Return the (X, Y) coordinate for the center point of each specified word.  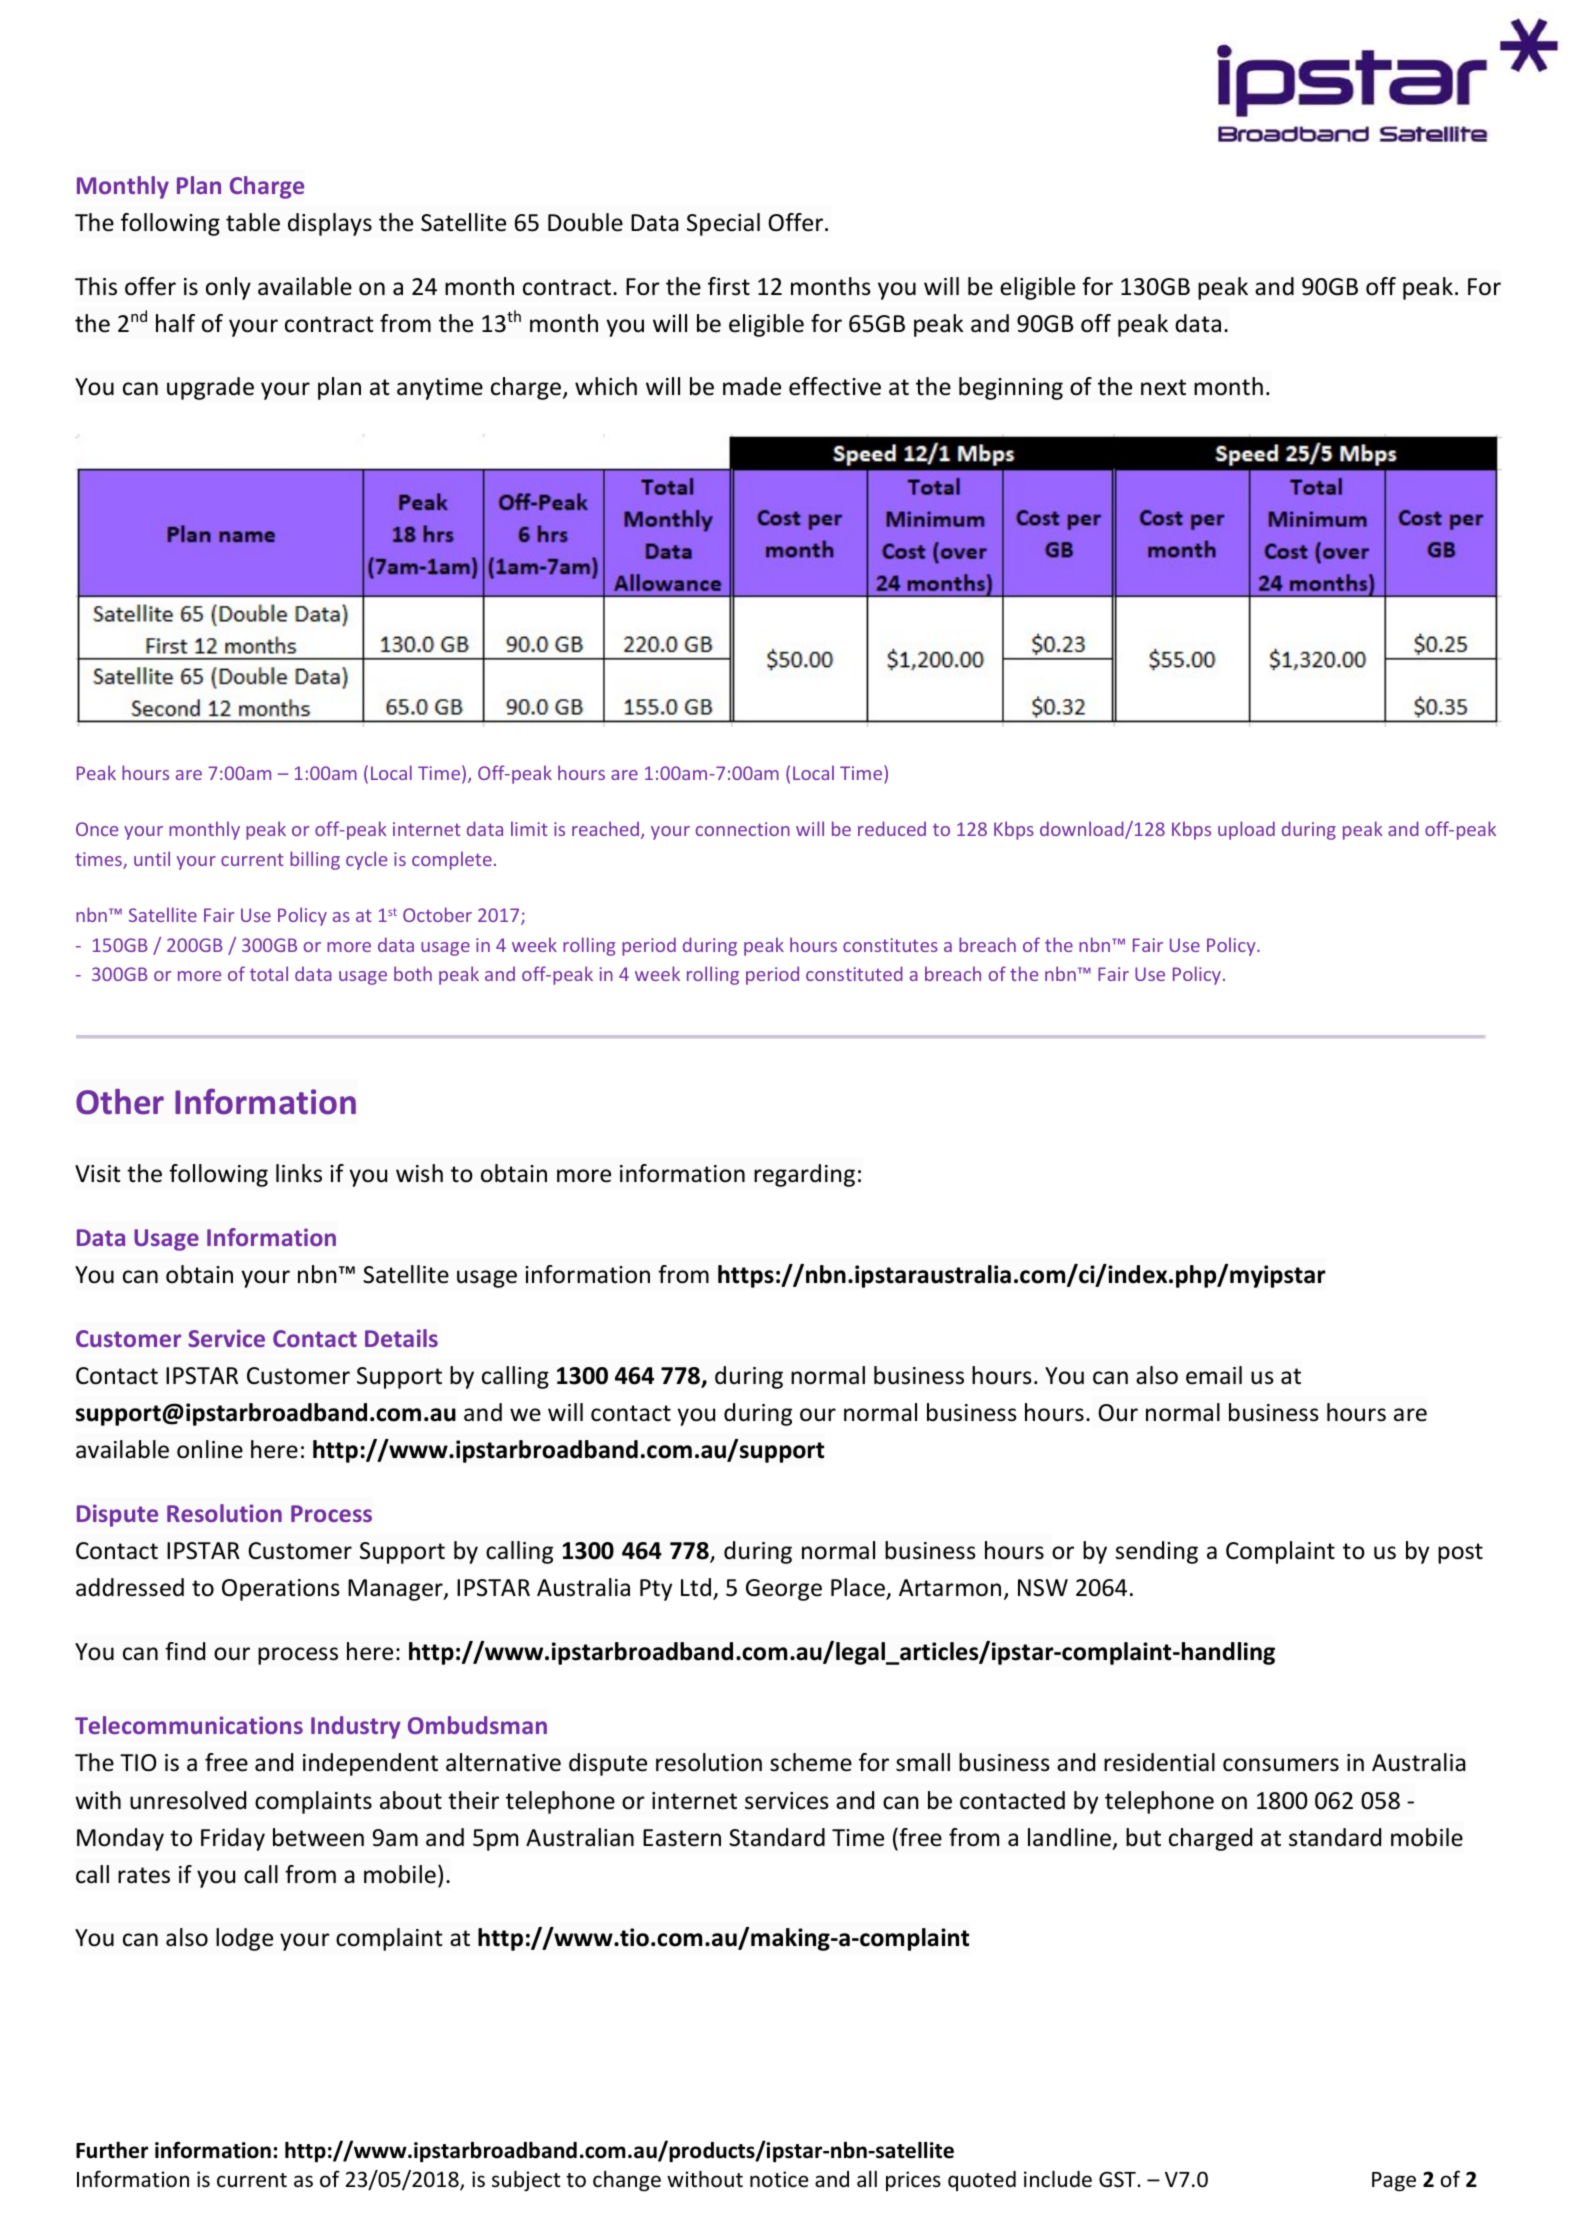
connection (743, 829)
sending (1157, 1552)
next (1163, 387)
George (784, 1590)
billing (315, 860)
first (729, 286)
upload (1246, 830)
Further (112, 2150)
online (210, 1449)
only (228, 288)
